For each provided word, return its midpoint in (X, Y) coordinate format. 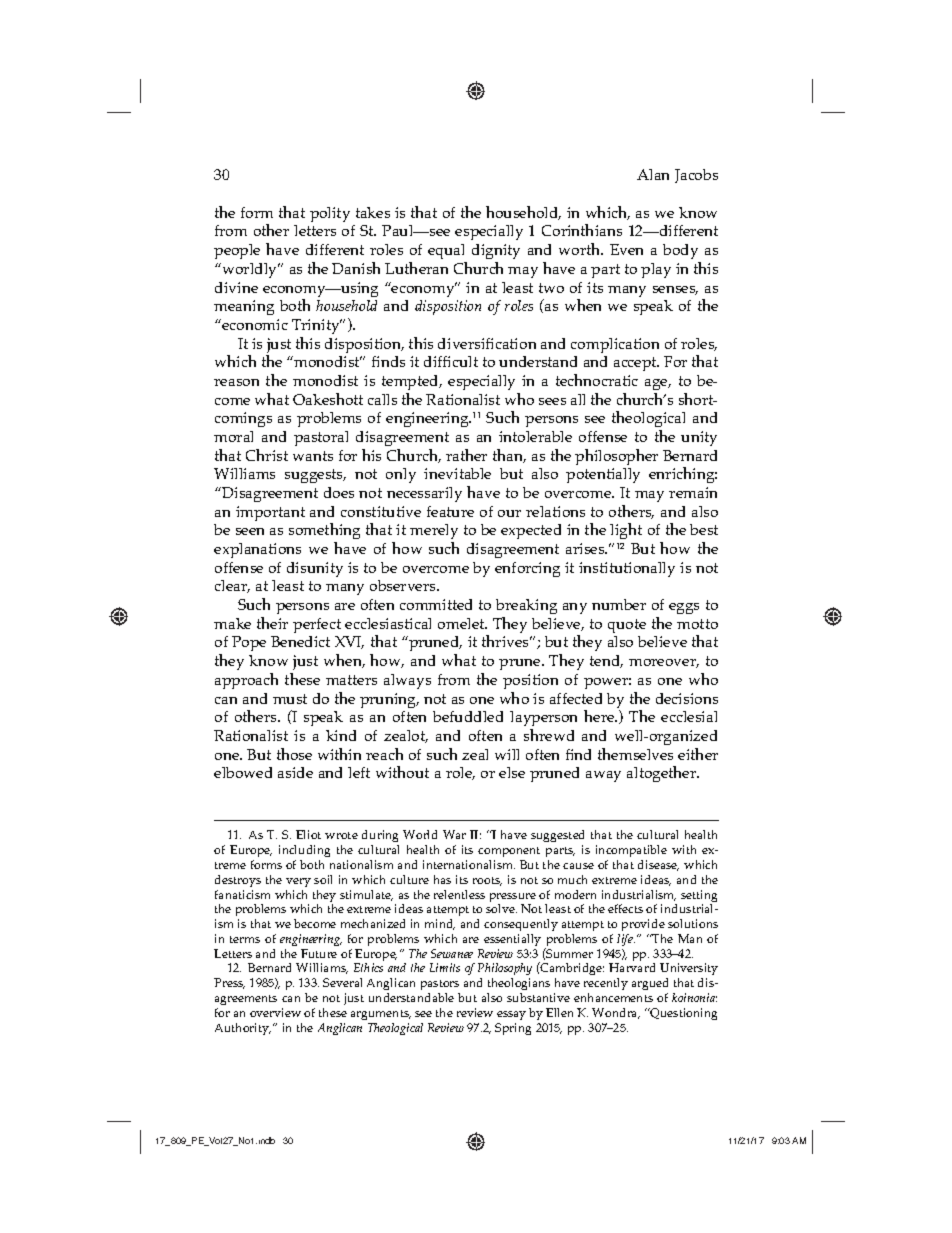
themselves (635, 754)
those (294, 754)
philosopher (616, 457)
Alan (653, 174)
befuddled (468, 716)
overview (275, 1012)
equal (446, 251)
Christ (267, 455)
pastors (440, 987)
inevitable (457, 473)
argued (650, 986)
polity (330, 214)
